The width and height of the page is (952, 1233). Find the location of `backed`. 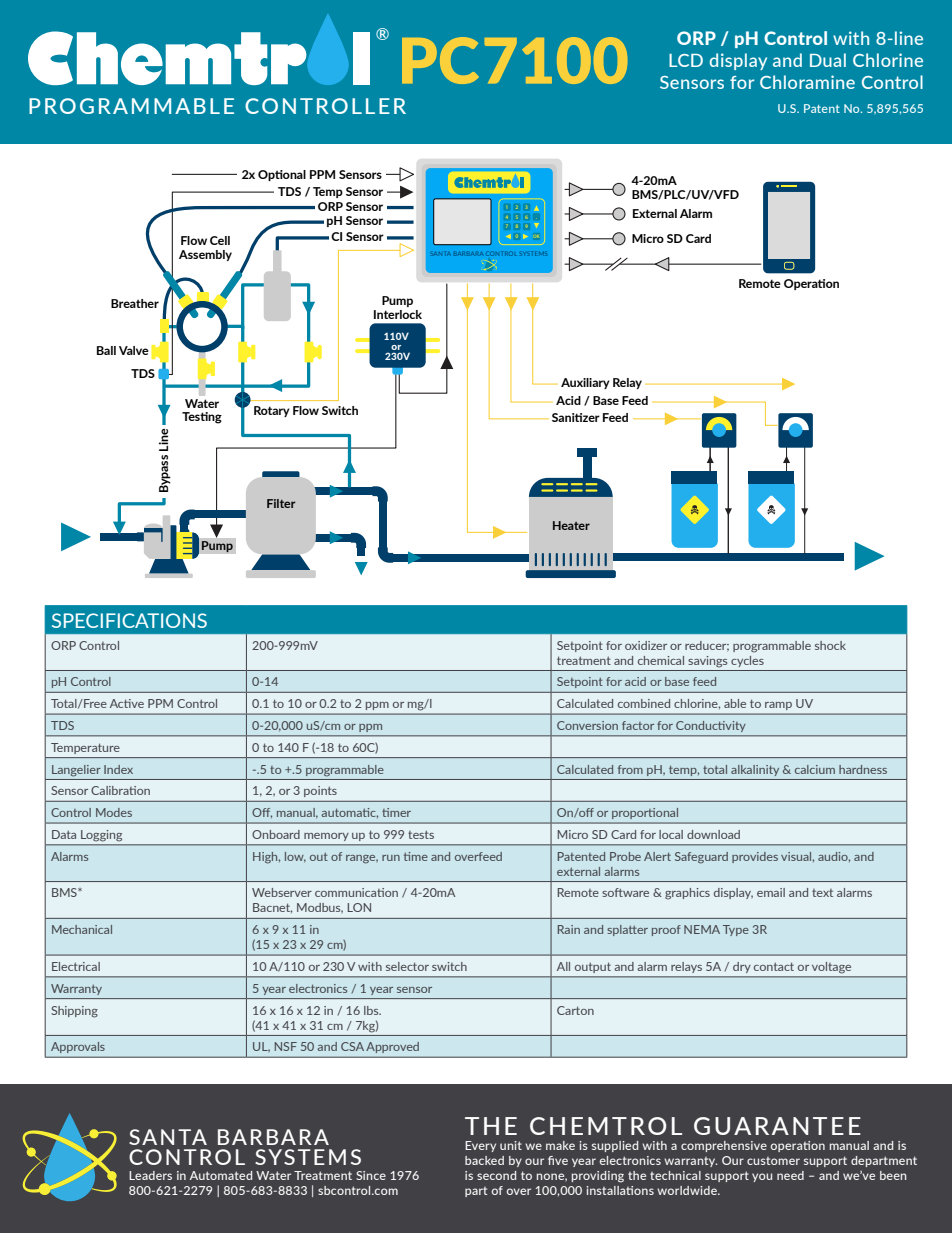

backed is located at coordinates (484, 1160).
